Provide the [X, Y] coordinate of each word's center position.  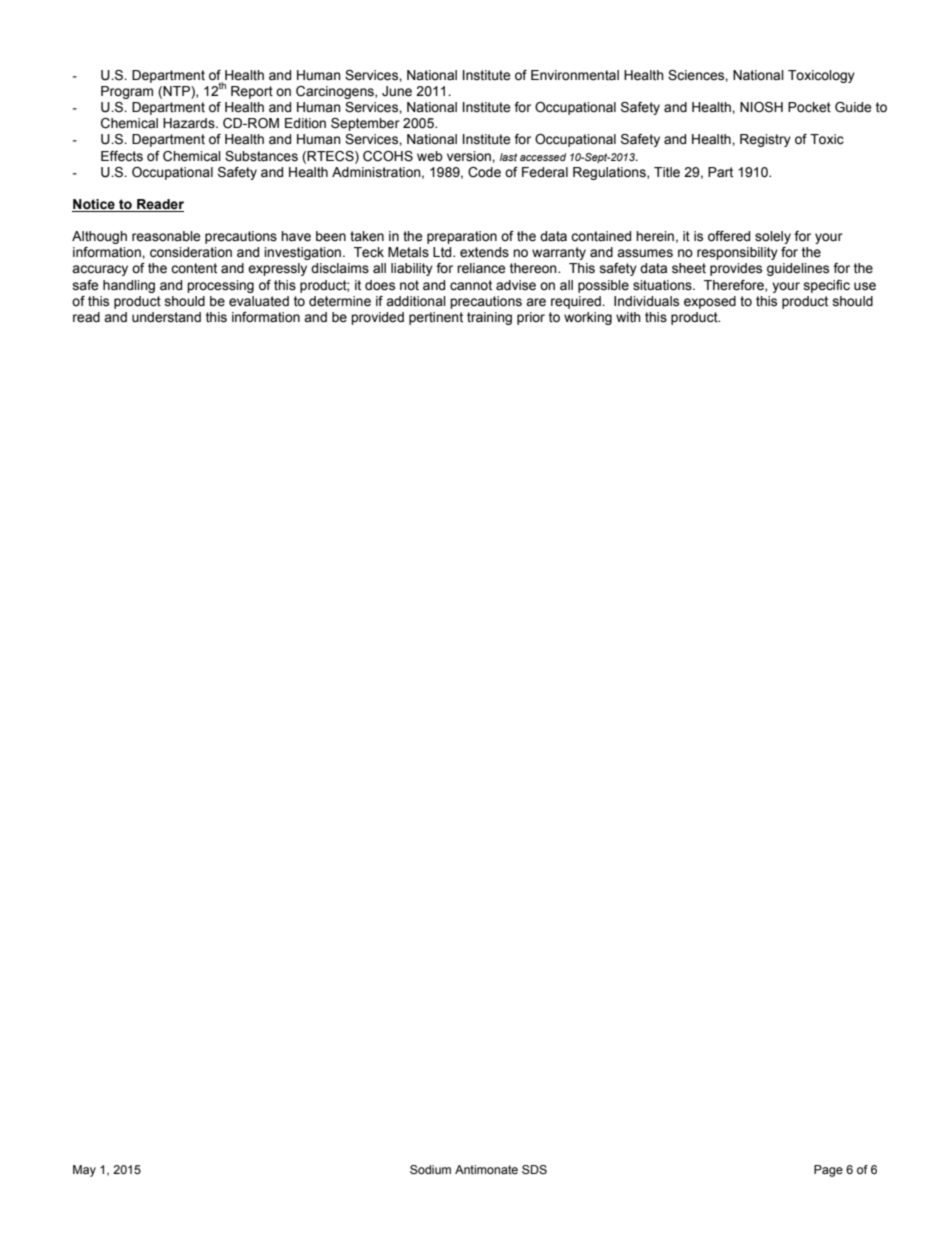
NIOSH [761, 107]
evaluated [259, 301]
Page [828, 1171]
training [489, 318]
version [470, 156]
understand [166, 317]
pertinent [436, 318]
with [628, 317]
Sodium [430, 1169]
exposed [710, 302]
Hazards [190, 123]
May [84, 1171]
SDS [534, 1169]
